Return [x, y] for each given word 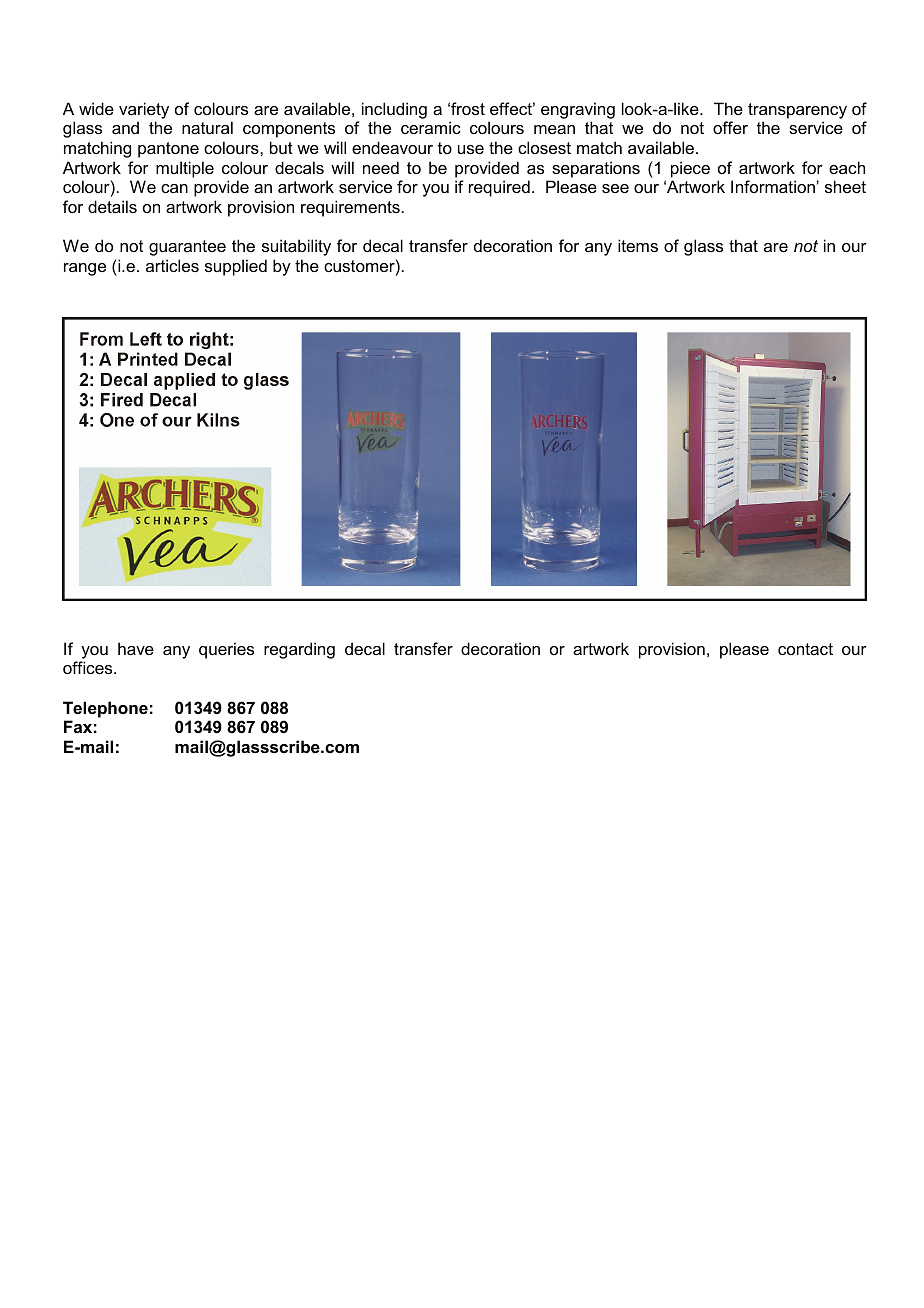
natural [207, 127]
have [136, 648]
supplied [236, 267]
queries [226, 650]
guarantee [187, 248]
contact [805, 649]
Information [774, 186]
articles [172, 265]
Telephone [105, 709]
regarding [299, 650]
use [471, 149]
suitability [296, 247]
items [638, 245]
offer [730, 127]
